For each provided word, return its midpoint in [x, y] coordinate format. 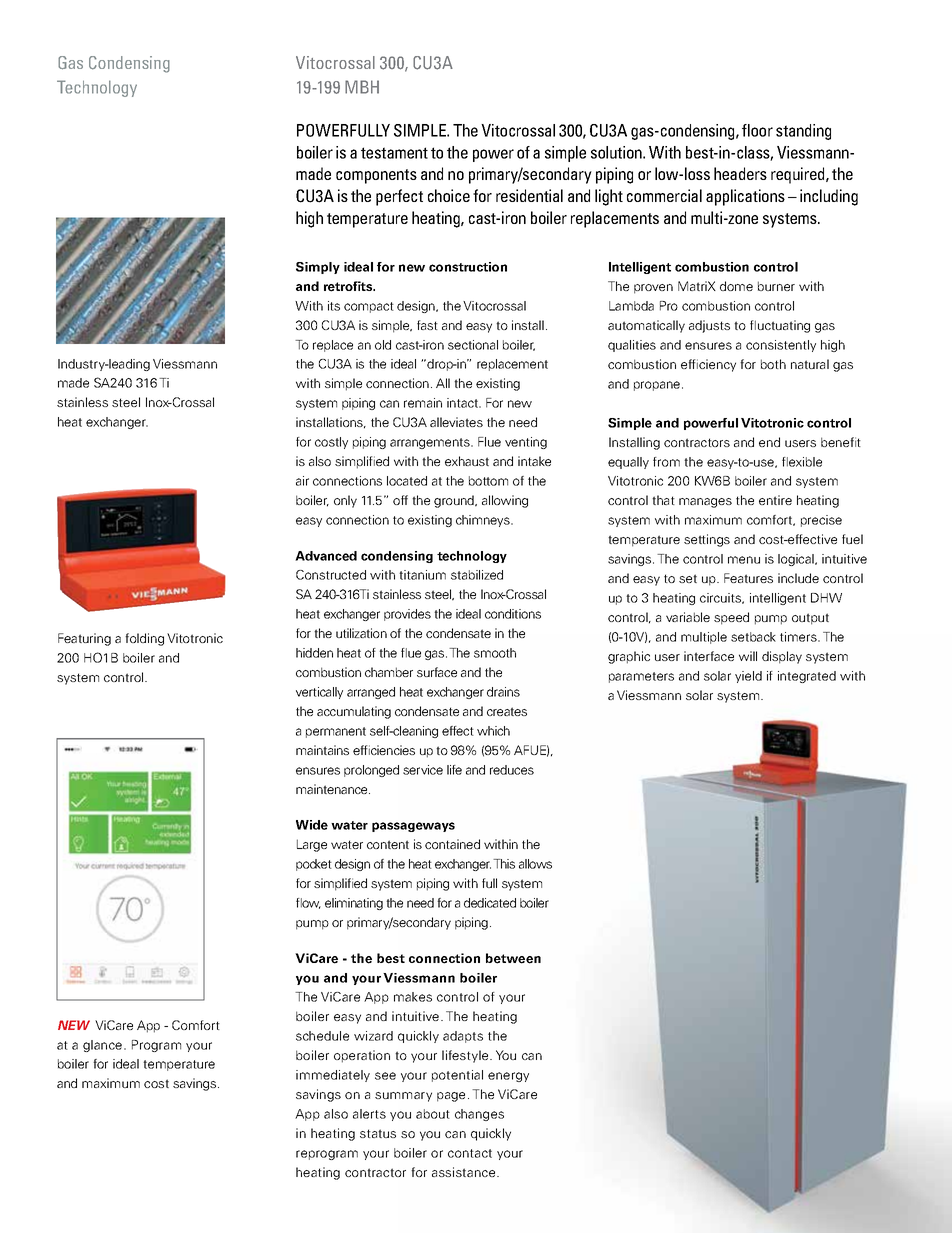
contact [470, 1153]
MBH [362, 87]
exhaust [467, 461]
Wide [312, 825]
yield [748, 677]
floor [757, 130]
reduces [512, 770]
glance [104, 1046]
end [769, 442]
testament [394, 153]
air [302, 481]
